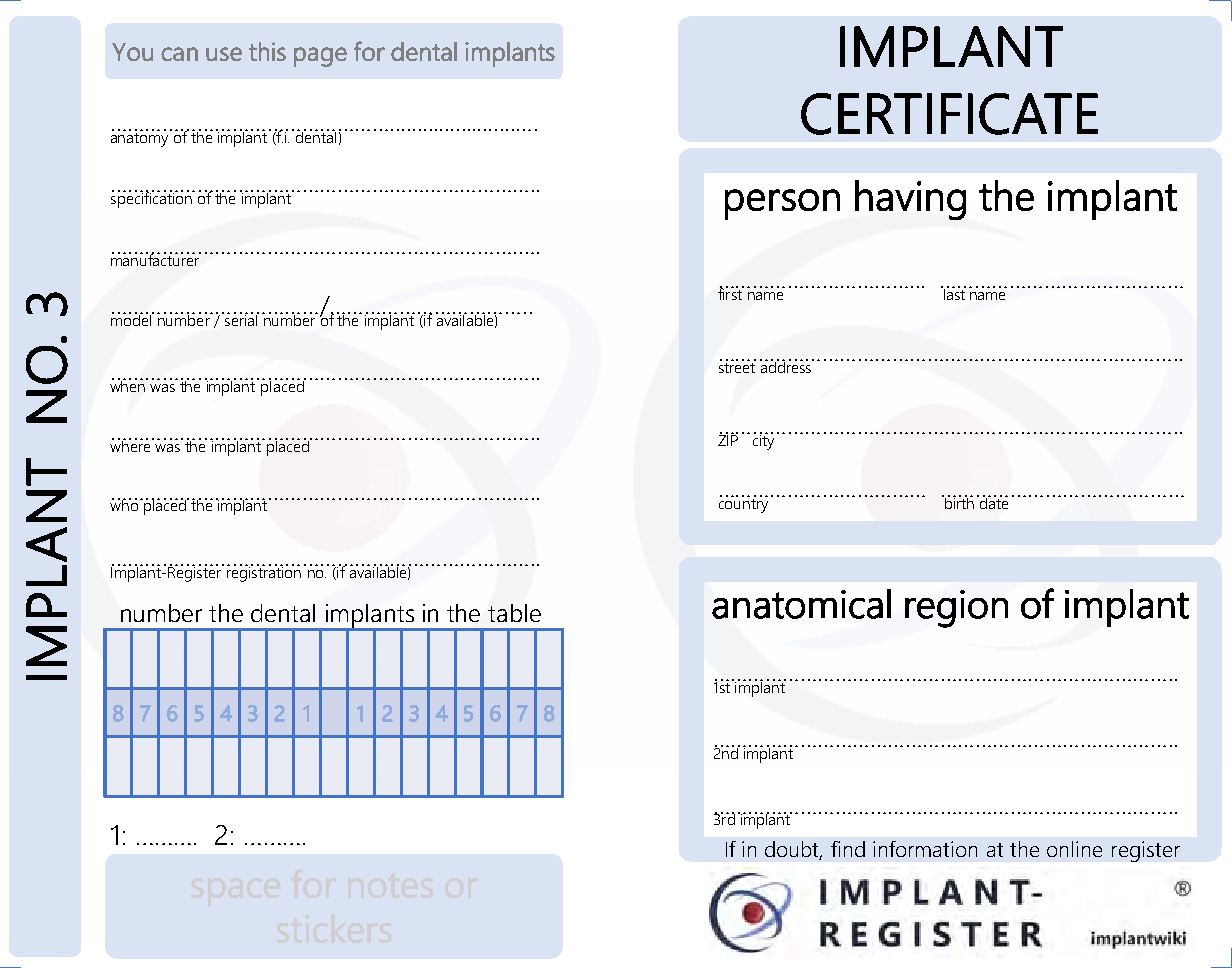 This screenshot has width=1232, height=968. What do you see at coordinates (224, 54) in the screenshot?
I see `use` at bounding box center [224, 54].
